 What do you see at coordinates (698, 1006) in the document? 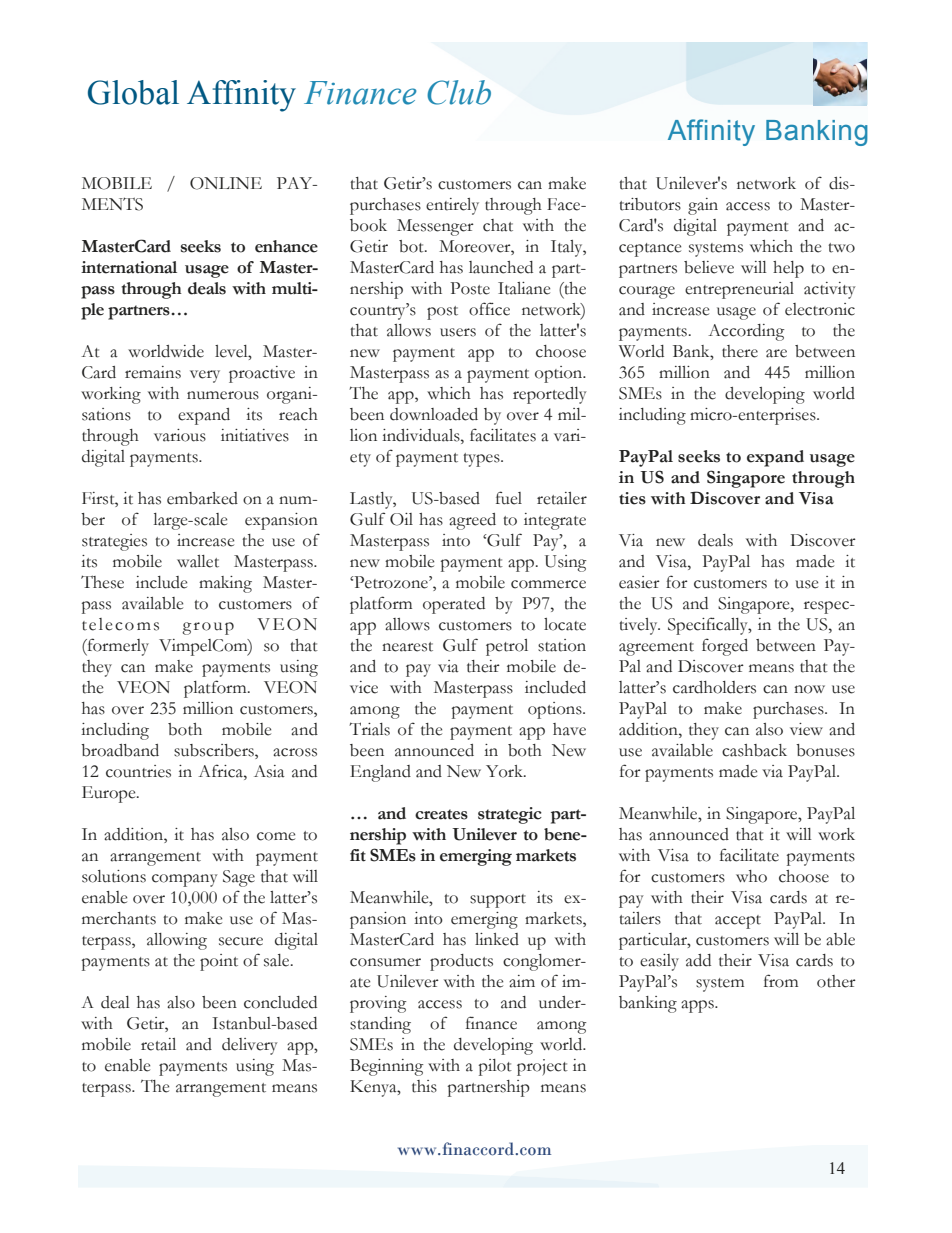
I see `apps` at bounding box center [698, 1006].
